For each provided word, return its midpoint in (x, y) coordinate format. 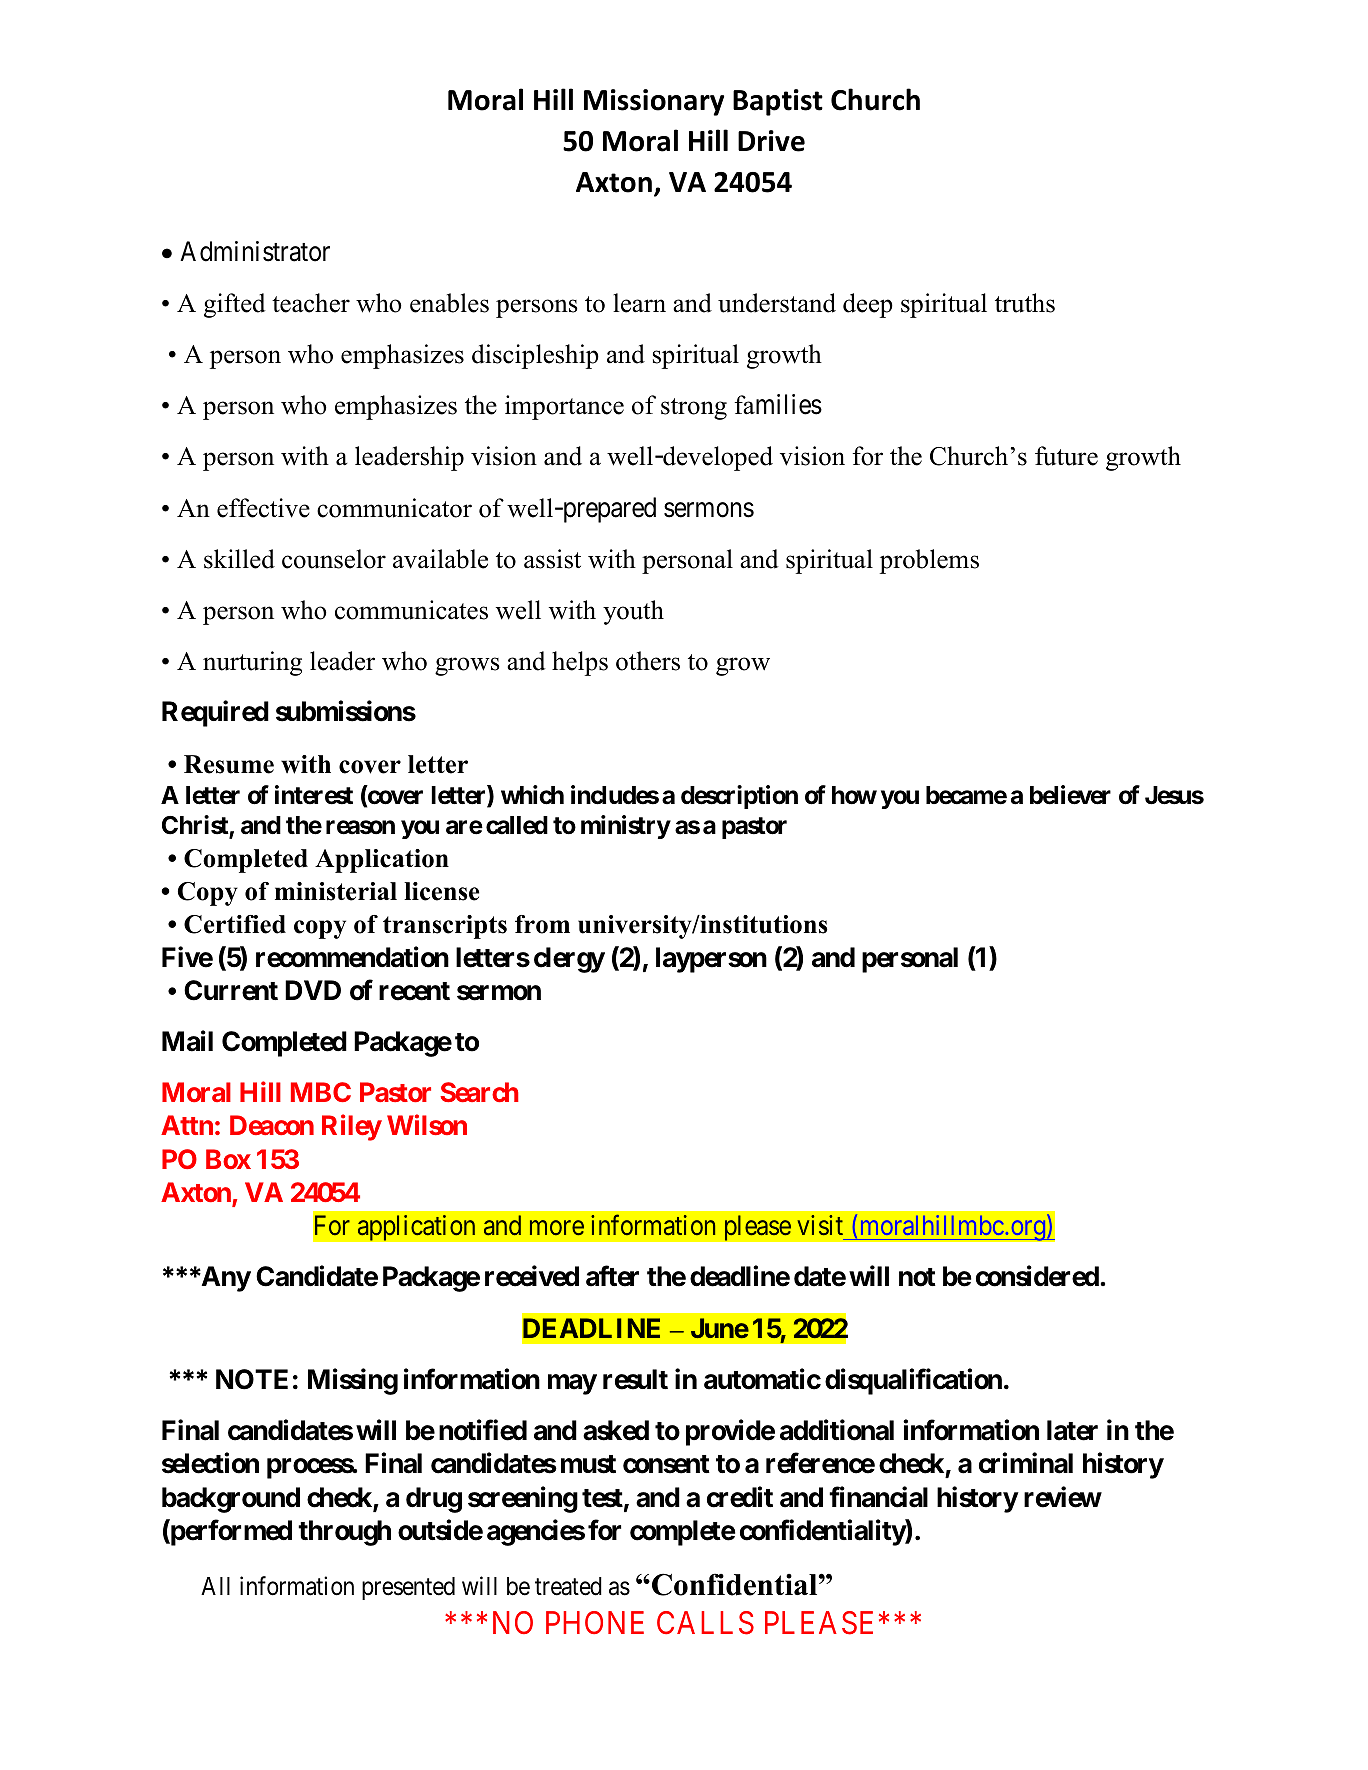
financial (878, 1497)
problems (929, 561)
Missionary (654, 102)
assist (552, 559)
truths (1025, 303)
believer (1070, 795)
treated (568, 1586)
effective (263, 508)
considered (1037, 1276)
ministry (626, 827)
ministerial (336, 891)
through (344, 1533)
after (612, 1276)
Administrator (255, 251)
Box (228, 1159)
